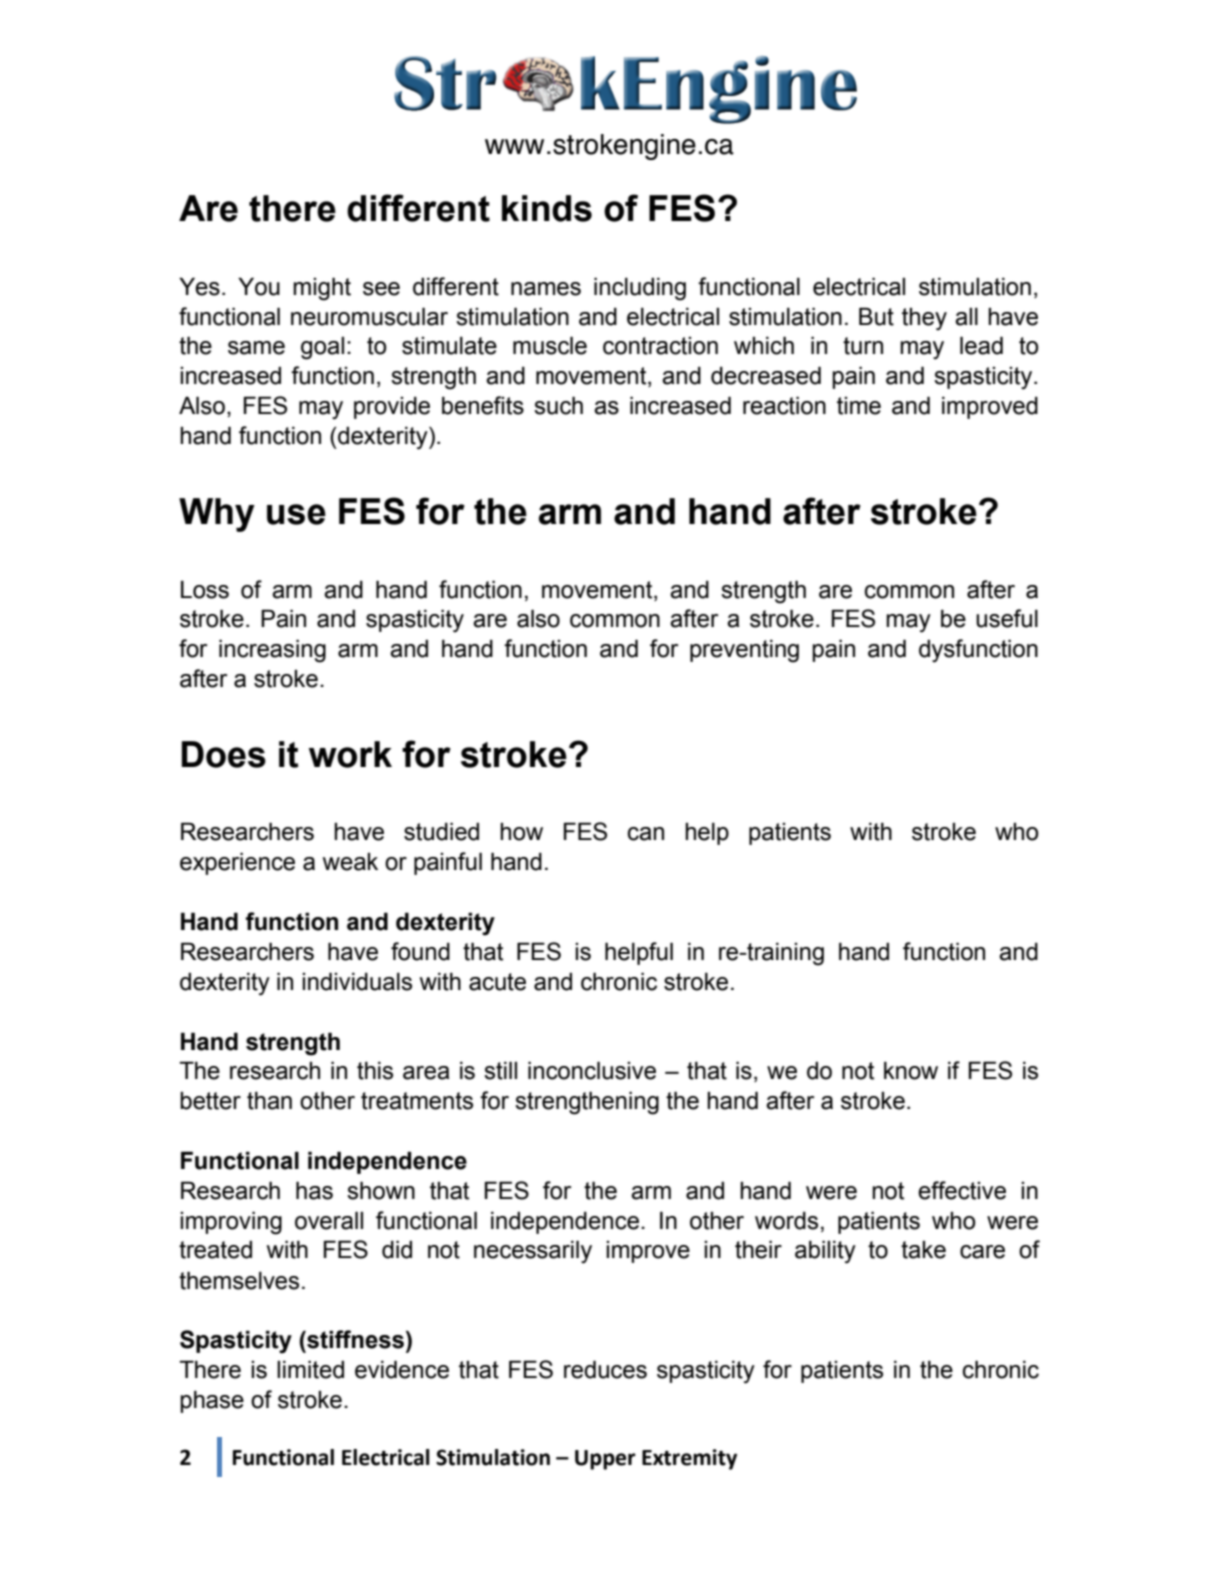 This image has height=1577, width=1218. Describe the element at coordinates (350, 862) in the image. I see `weak` at that location.
